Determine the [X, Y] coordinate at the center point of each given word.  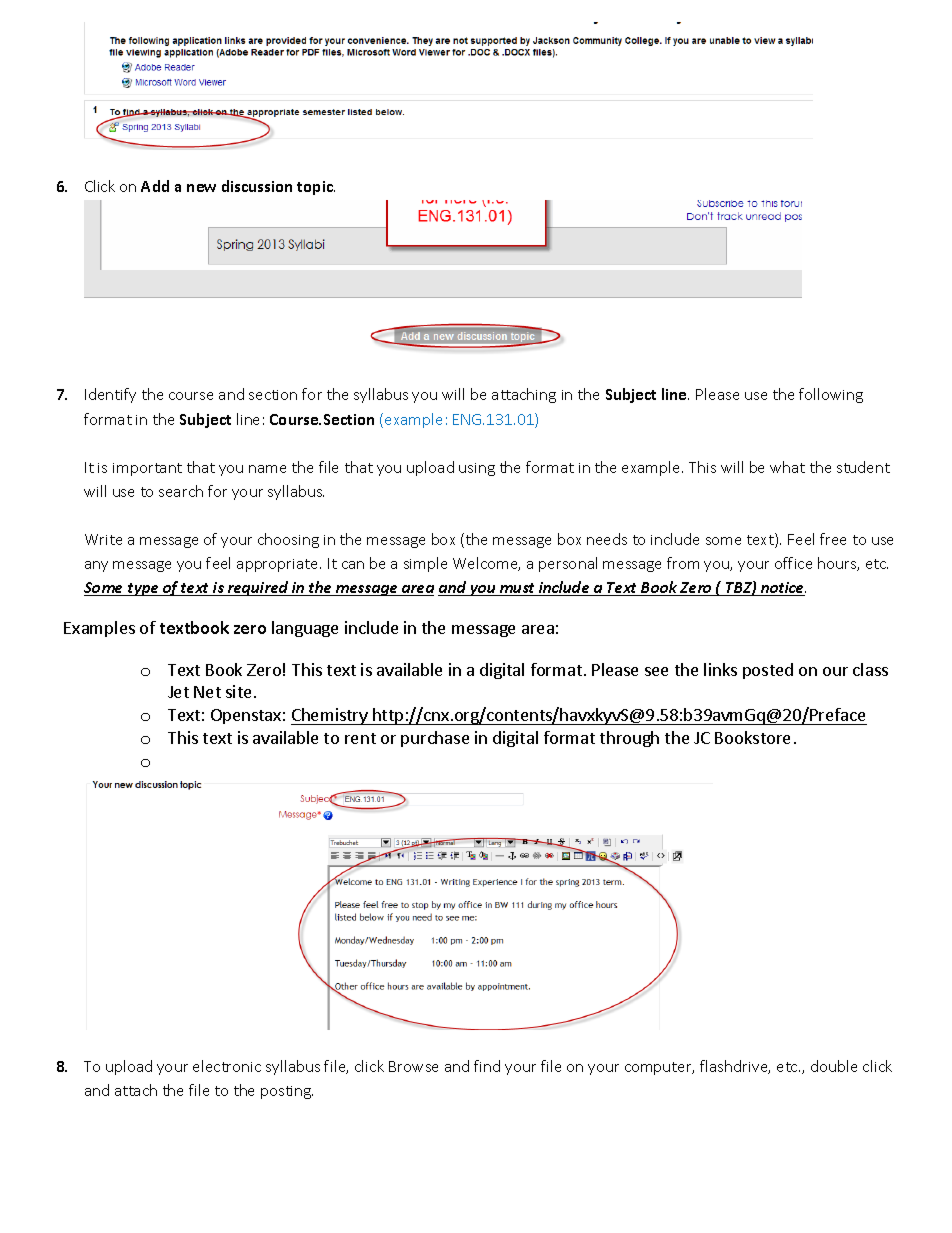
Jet [178, 692]
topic [316, 188]
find [487, 1066]
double [834, 1066]
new [201, 188]
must [517, 589]
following [831, 395]
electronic [227, 1066]
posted [768, 671]
